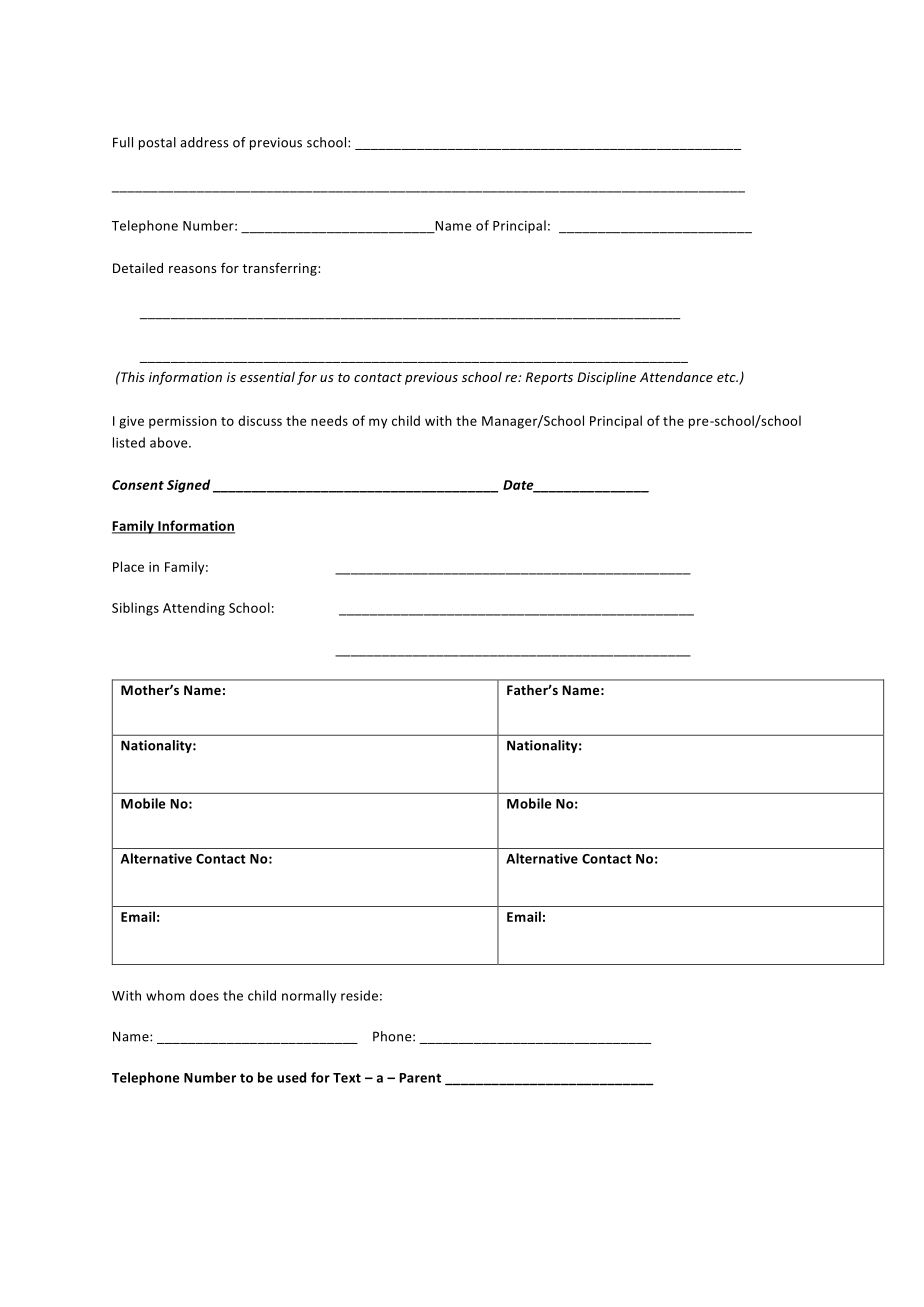 Image resolution: width=924 pixels, height=1307 pixels. I want to click on does, so click(204, 995).
